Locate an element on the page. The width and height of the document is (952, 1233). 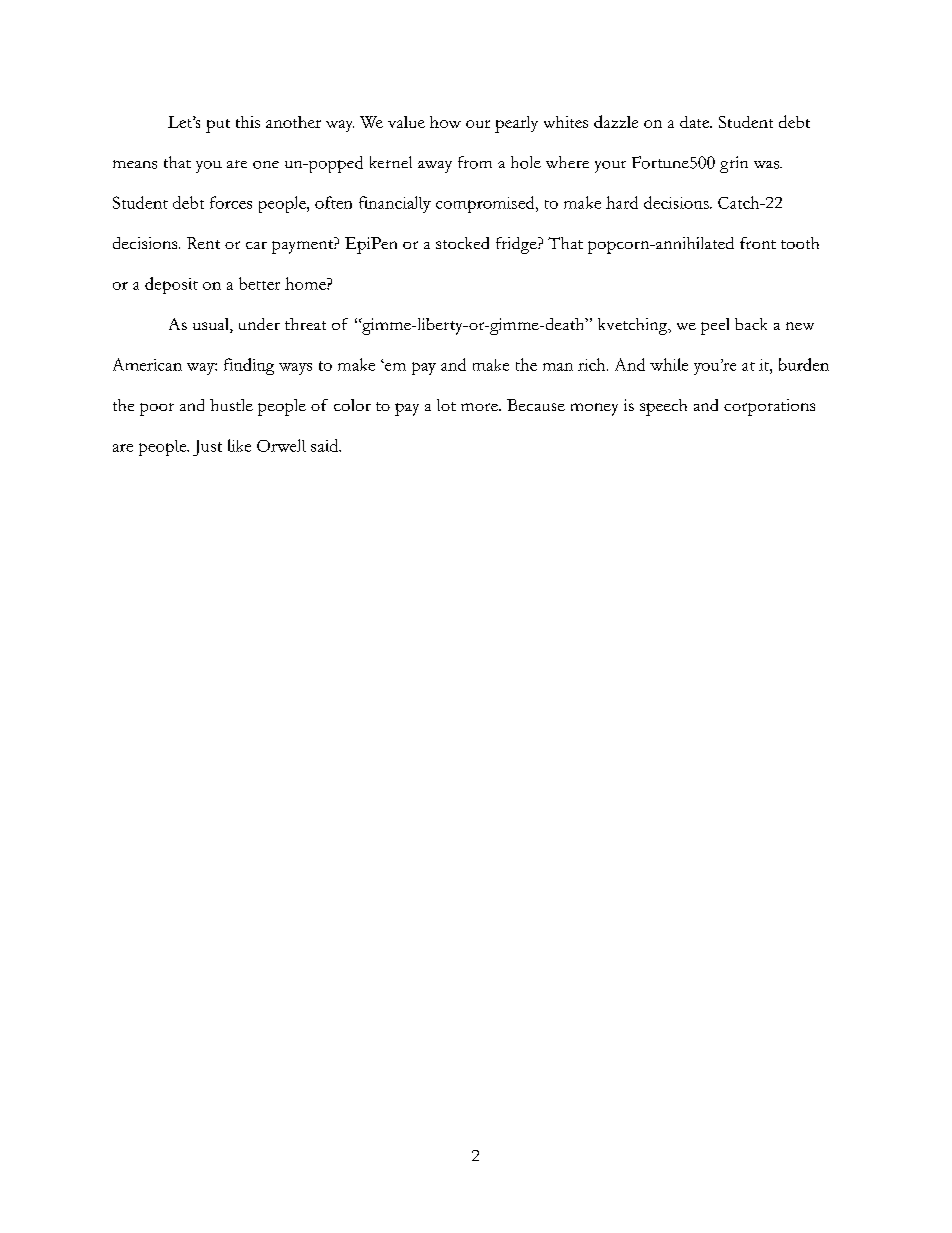
man is located at coordinates (558, 367).
